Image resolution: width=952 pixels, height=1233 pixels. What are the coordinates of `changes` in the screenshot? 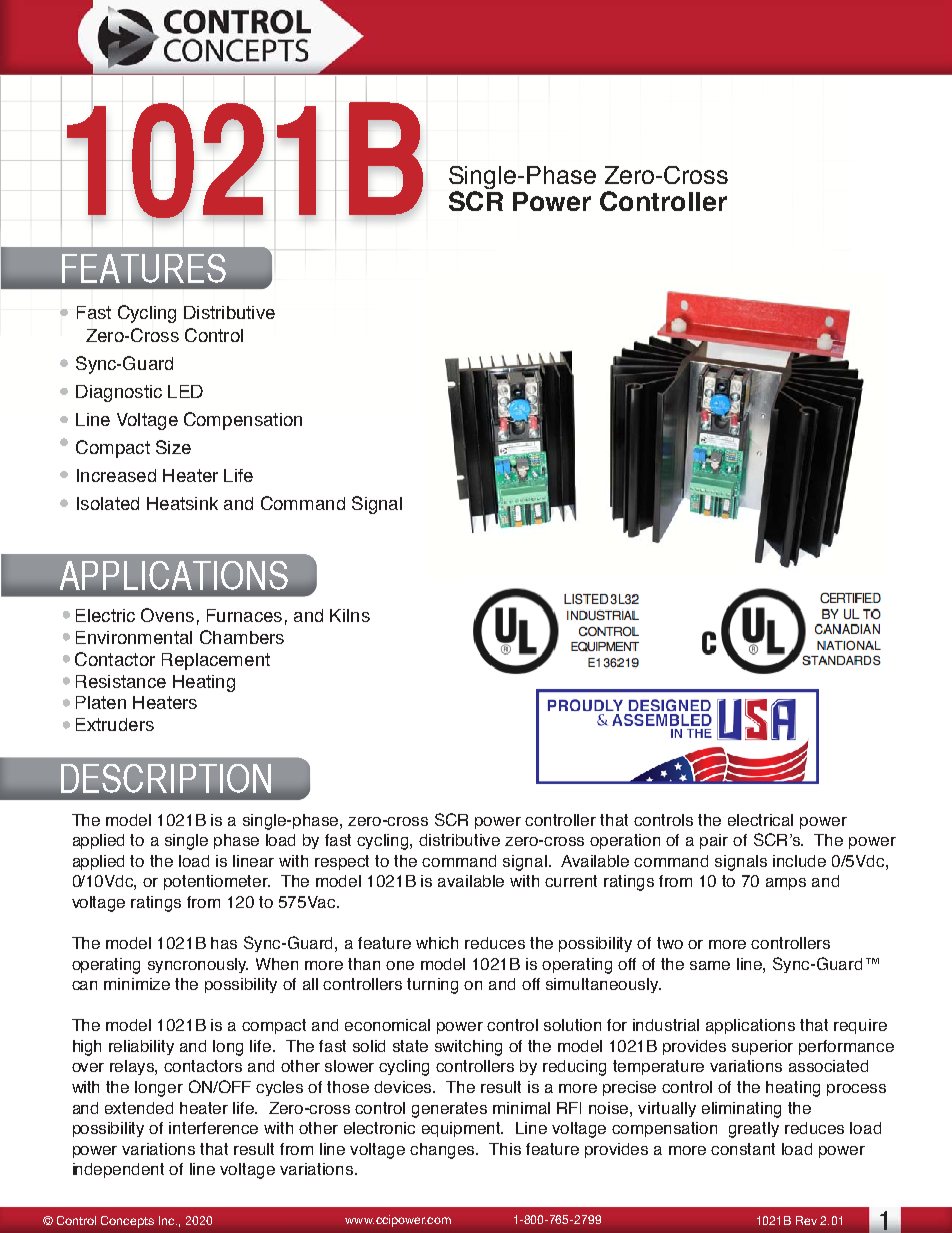 It's located at (444, 1151).
